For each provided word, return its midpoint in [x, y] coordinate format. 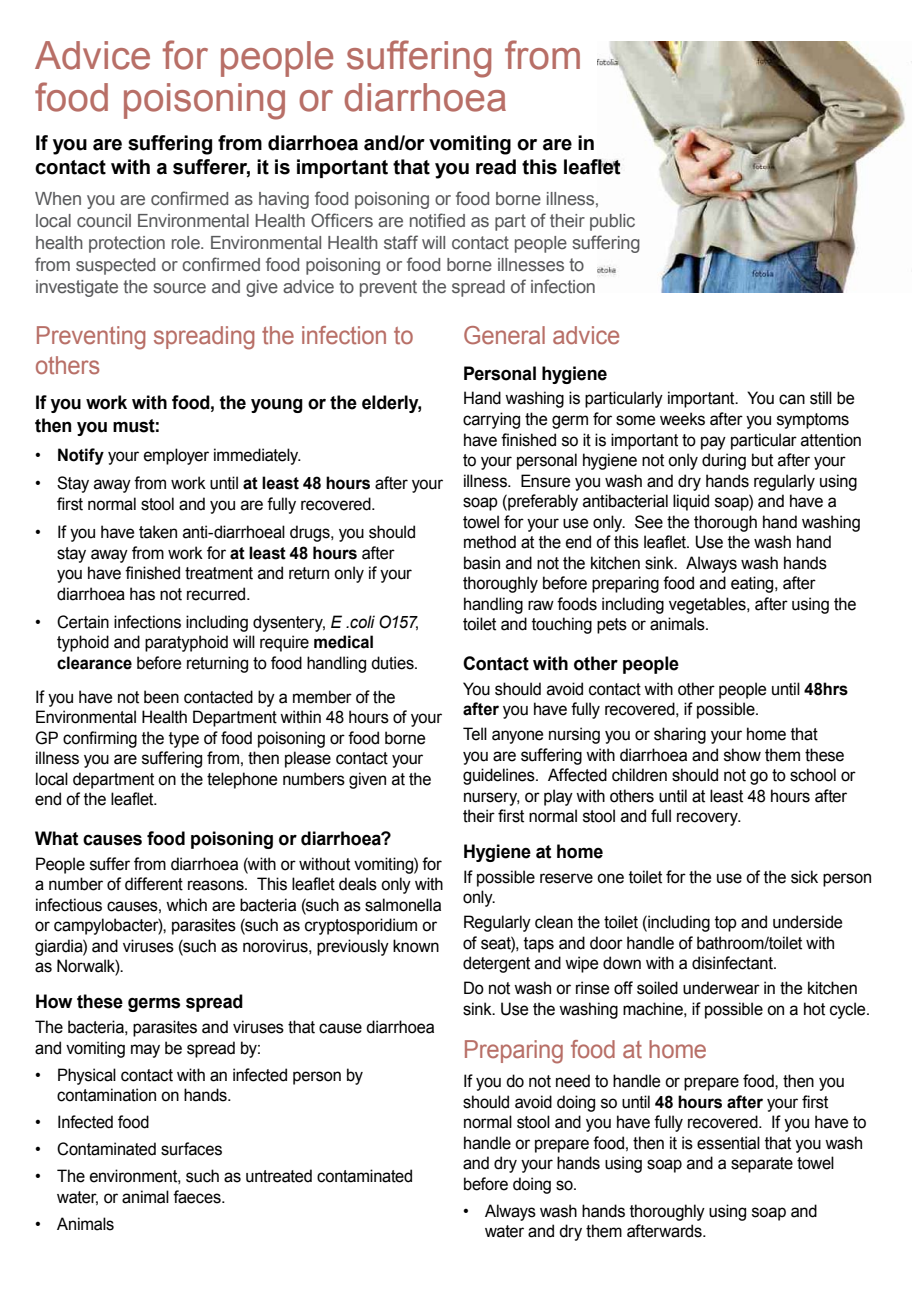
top [726, 924]
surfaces [191, 1149]
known [416, 946]
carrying [491, 420]
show [742, 755]
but [762, 460]
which [186, 905]
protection [127, 244]
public [612, 222]
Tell [475, 734]
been [161, 697]
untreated [279, 1176]
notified [437, 220]
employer [176, 456]
